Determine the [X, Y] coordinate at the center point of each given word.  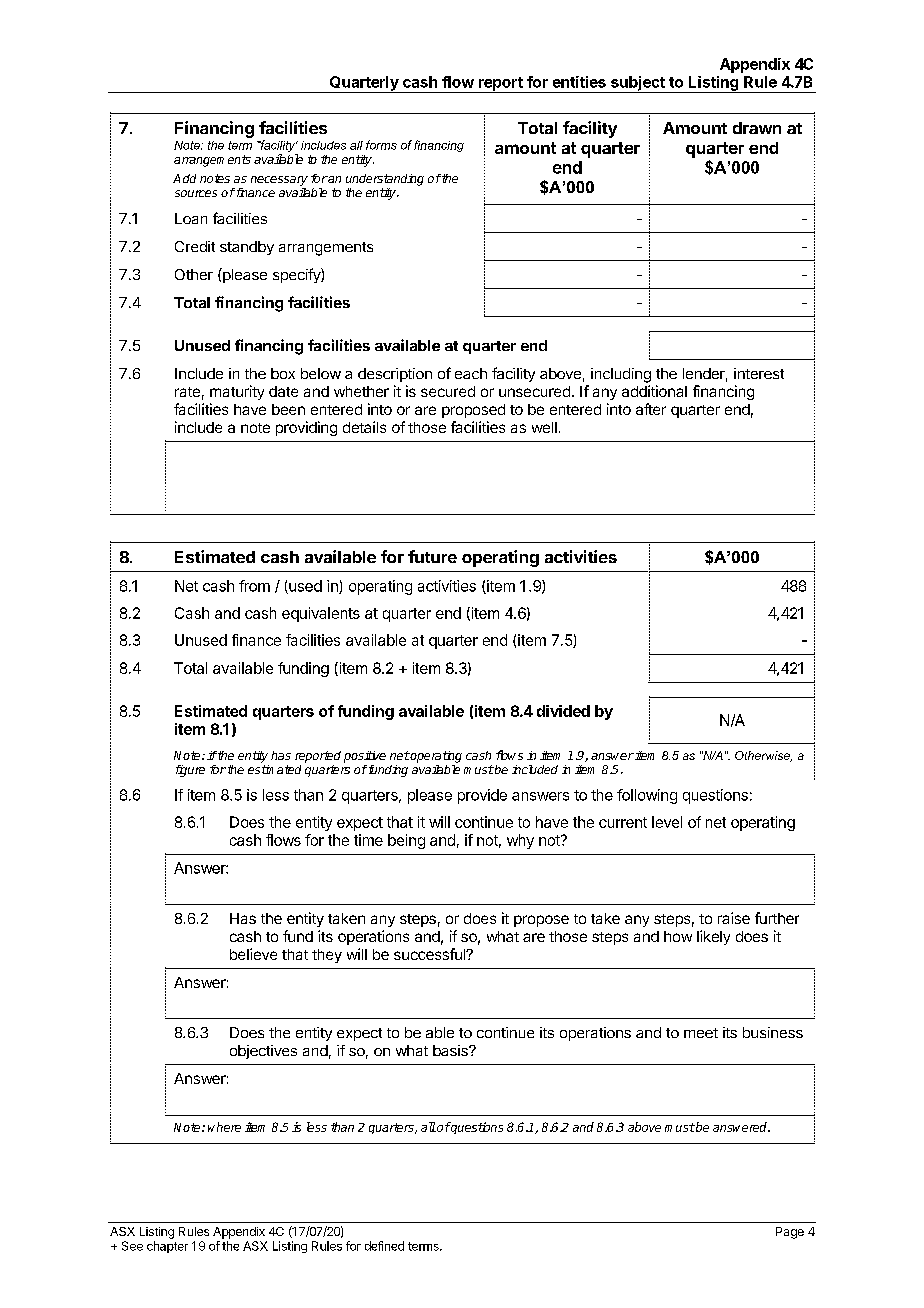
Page [790, 1233]
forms [381, 145]
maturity [237, 392]
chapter [167, 1247]
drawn [757, 128]
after [651, 409]
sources [196, 193]
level [667, 822]
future [432, 556]
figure [190, 771]
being [406, 841]
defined [384, 1246]
